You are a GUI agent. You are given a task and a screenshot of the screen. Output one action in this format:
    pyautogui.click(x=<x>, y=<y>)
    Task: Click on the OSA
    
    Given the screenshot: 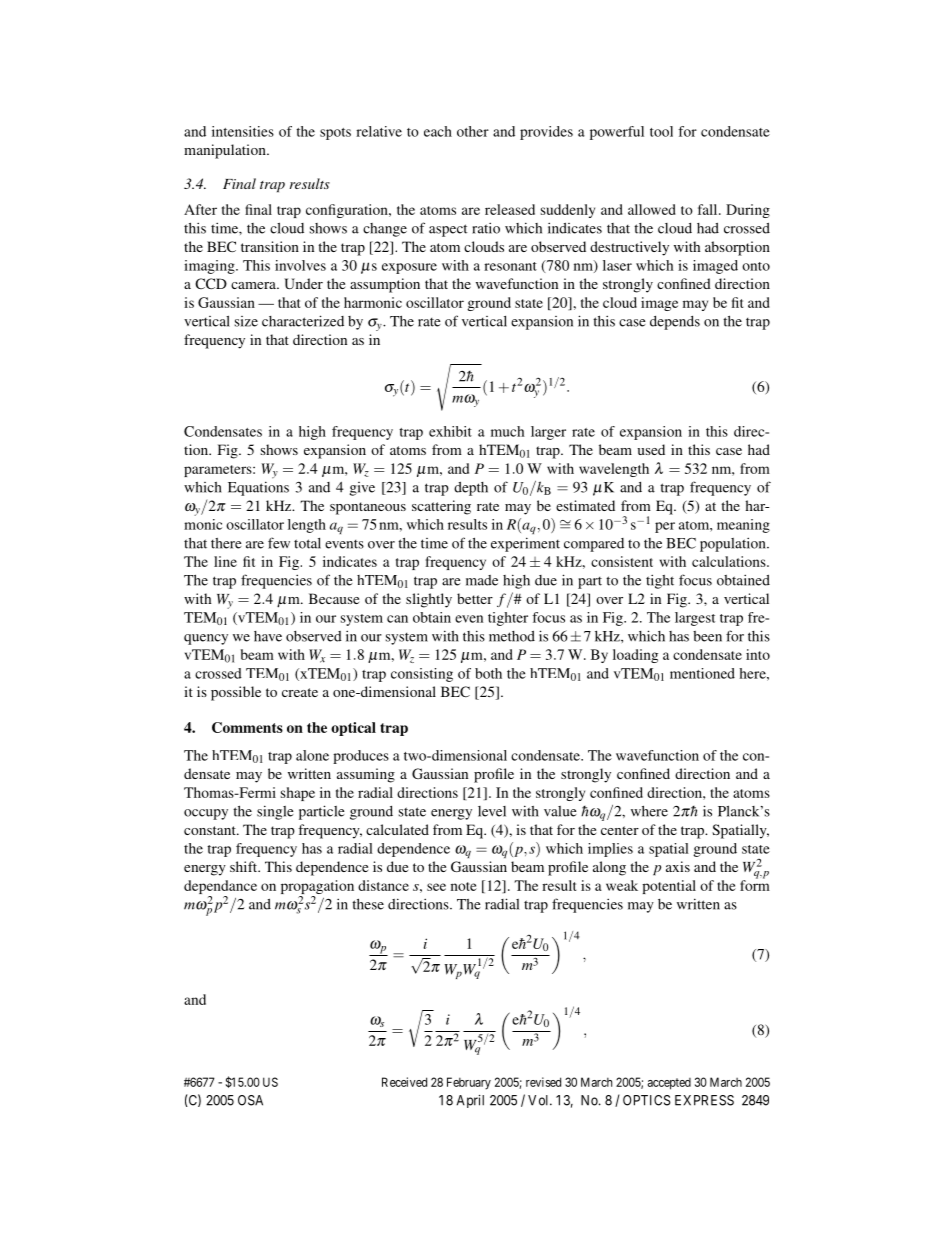 What is the action you would take?
    pyautogui.click(x=250, y=1100)
